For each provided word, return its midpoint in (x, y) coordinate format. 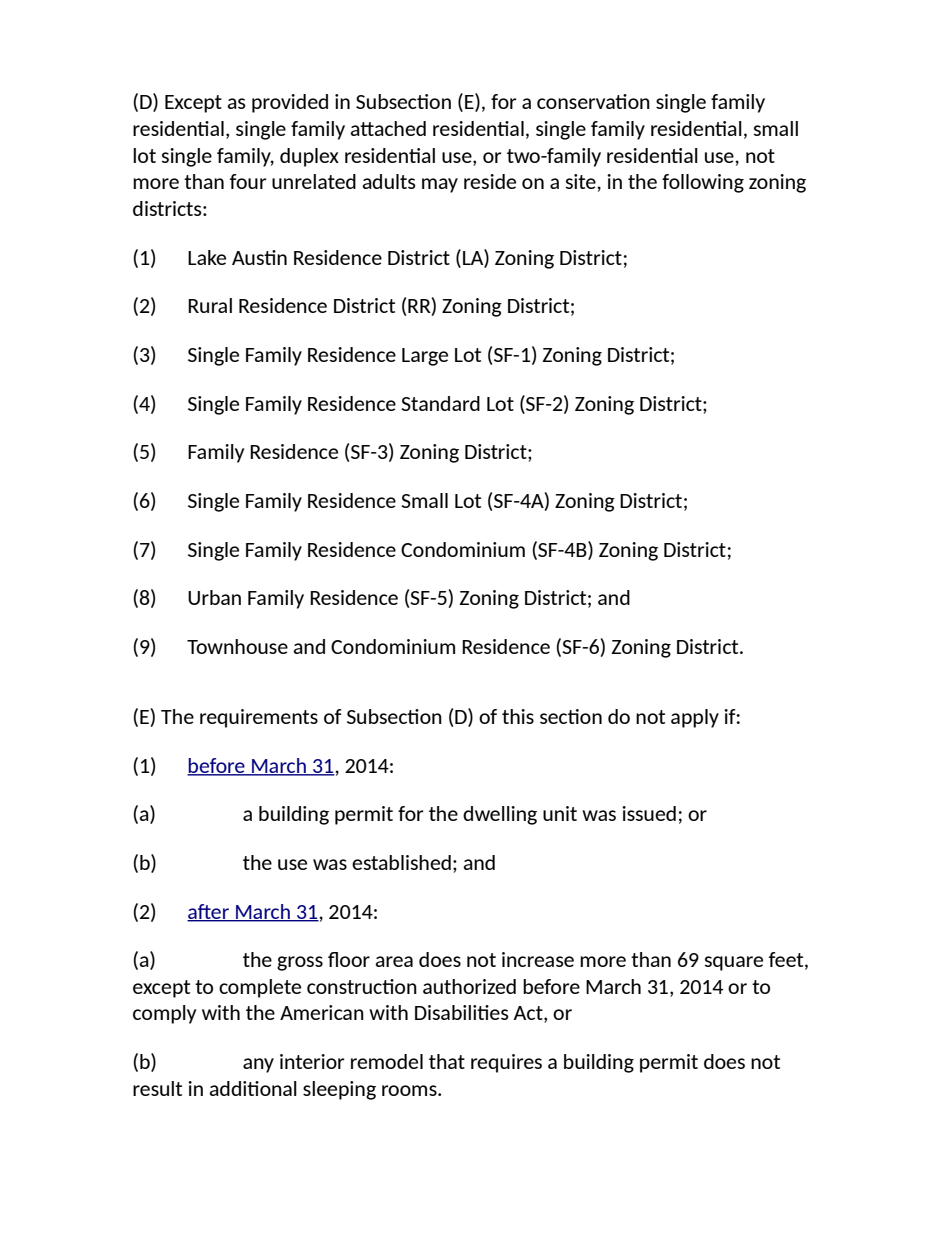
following (703, 183)
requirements (259, 718)
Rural (210, 305)
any (258, 1065)
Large (425, 357)
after (209, 912)
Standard (440, 403)
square (734, 963)
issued (649, 813)
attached (388, 128)
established (401, 862)
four (248, 181)
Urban (214, 597)
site (582, 181)
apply (695, 718)
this (518, 716)
